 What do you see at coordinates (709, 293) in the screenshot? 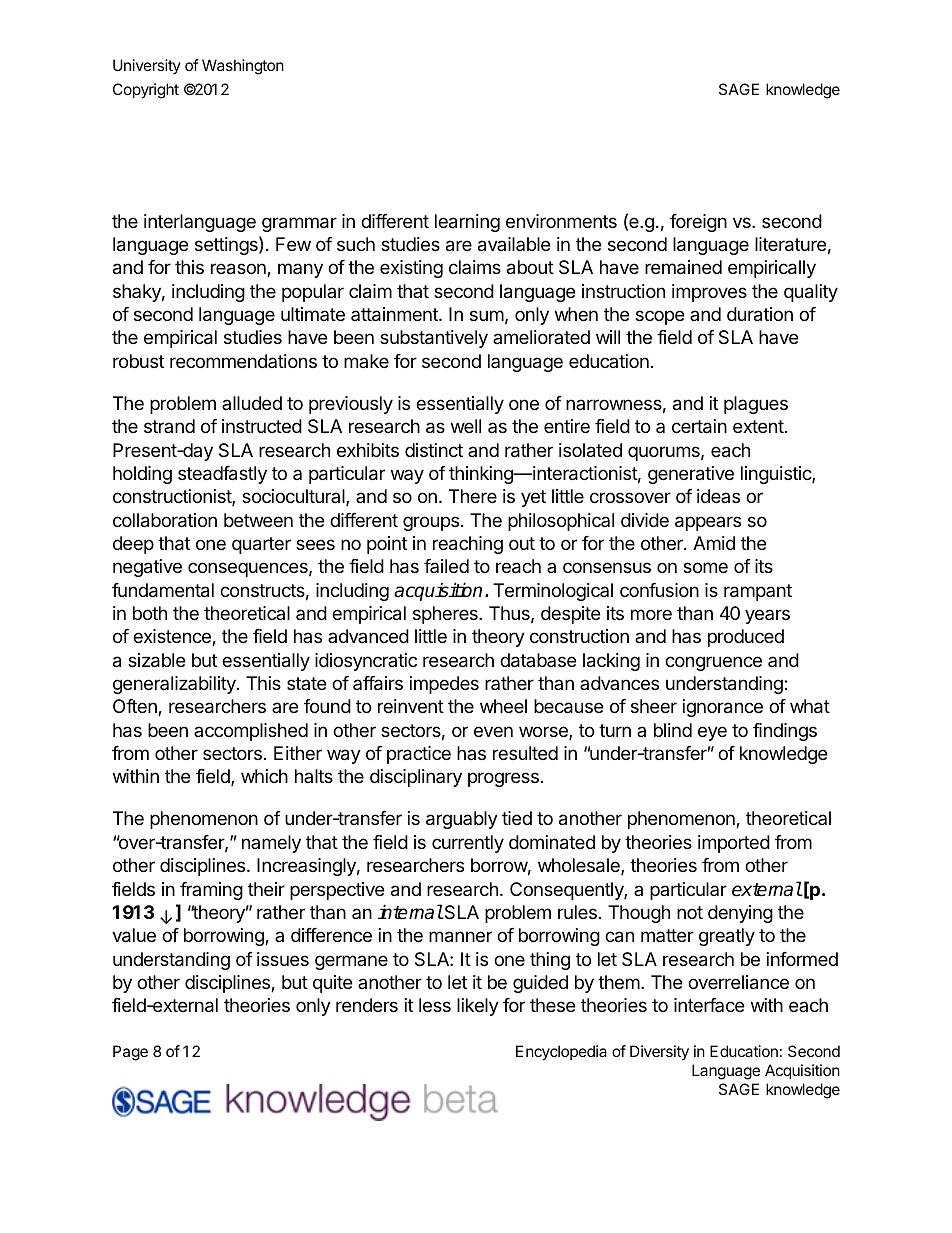
I see `improves` at bounding box center [709, 293].
